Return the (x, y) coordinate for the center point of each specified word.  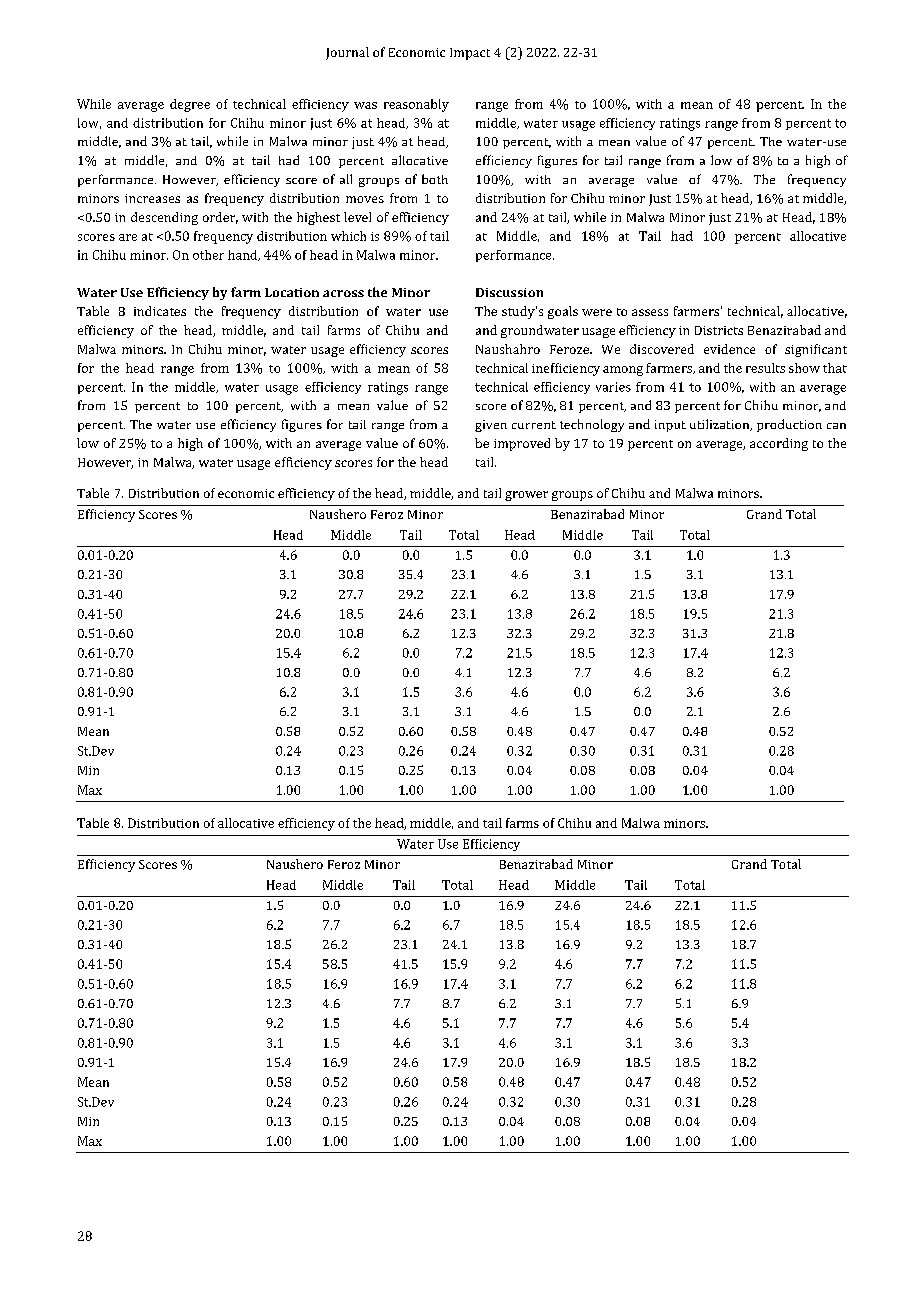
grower (526, 496)
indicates (160, 311)
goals (563, 312)
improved (522, 444)
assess (650, 312)
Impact (470, 54)
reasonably (416, 105)
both (435, 179)
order (220, 218)
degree (190, 105)
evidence (729, 349)
